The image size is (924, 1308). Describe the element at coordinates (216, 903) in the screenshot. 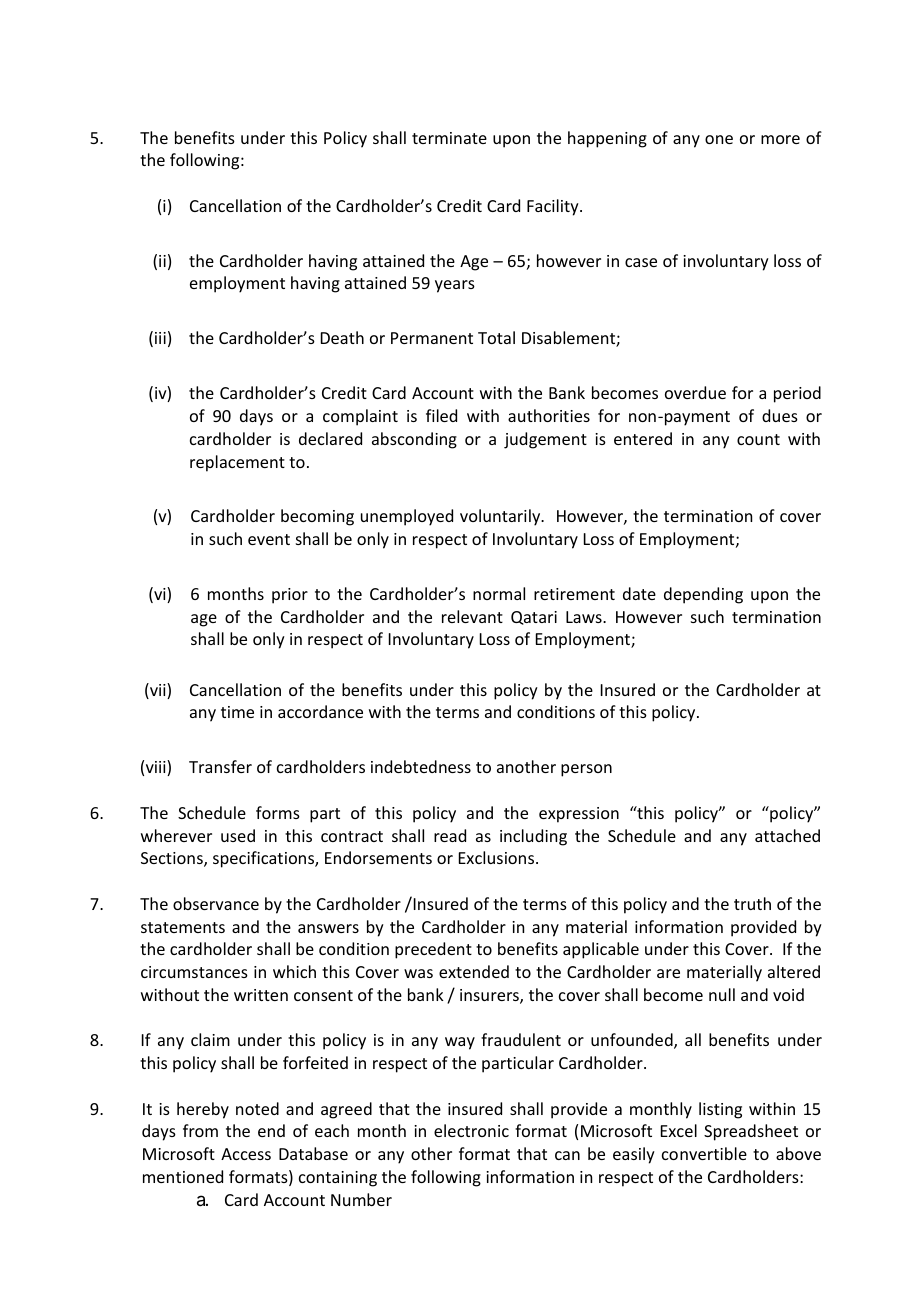

I see `observance` at that location.
